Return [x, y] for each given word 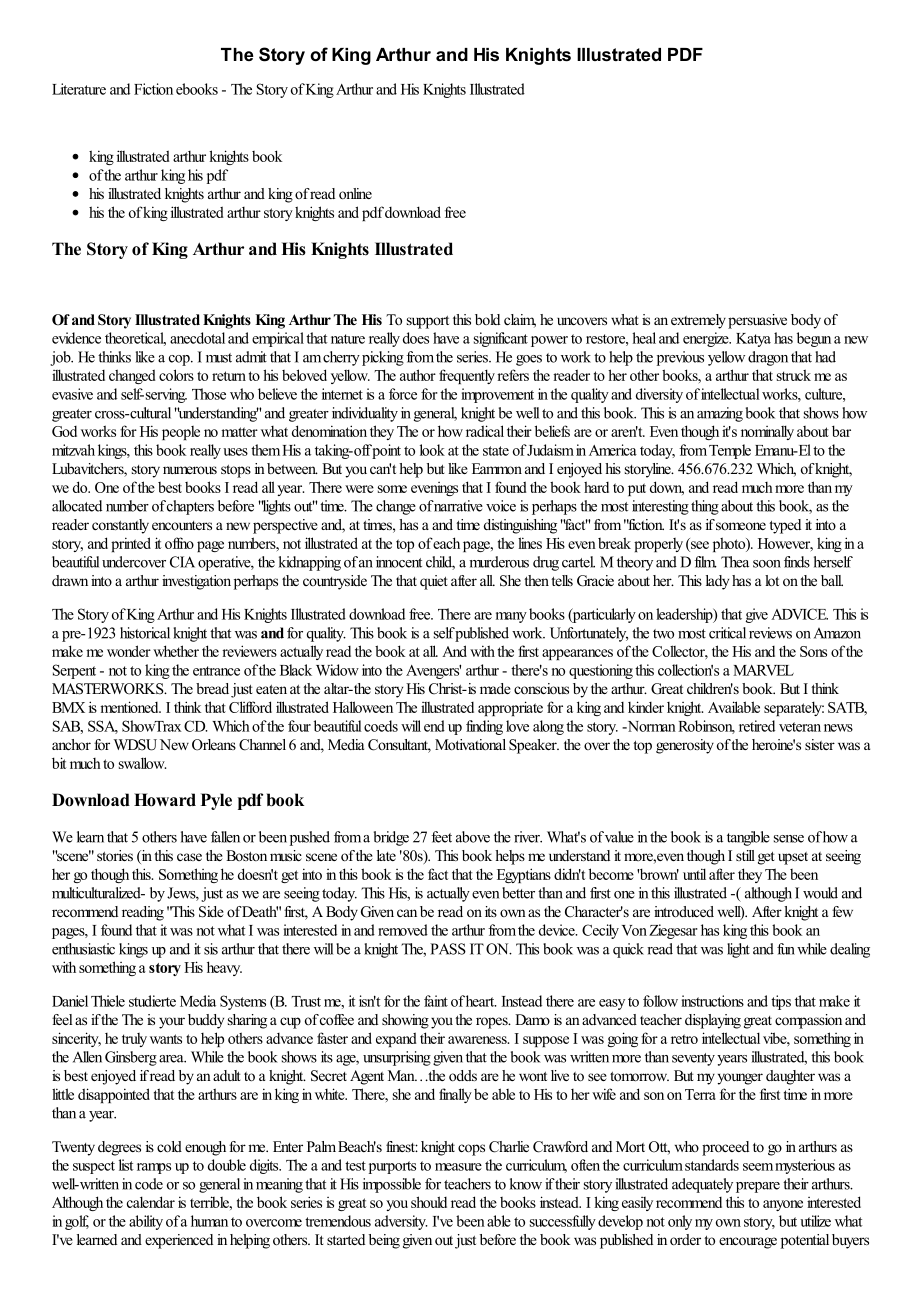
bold [487, 319]
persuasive [757, 321]
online [355, 193]
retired [757, 726]
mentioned [130, 707]
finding [484, 727]
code [149, 1184]
